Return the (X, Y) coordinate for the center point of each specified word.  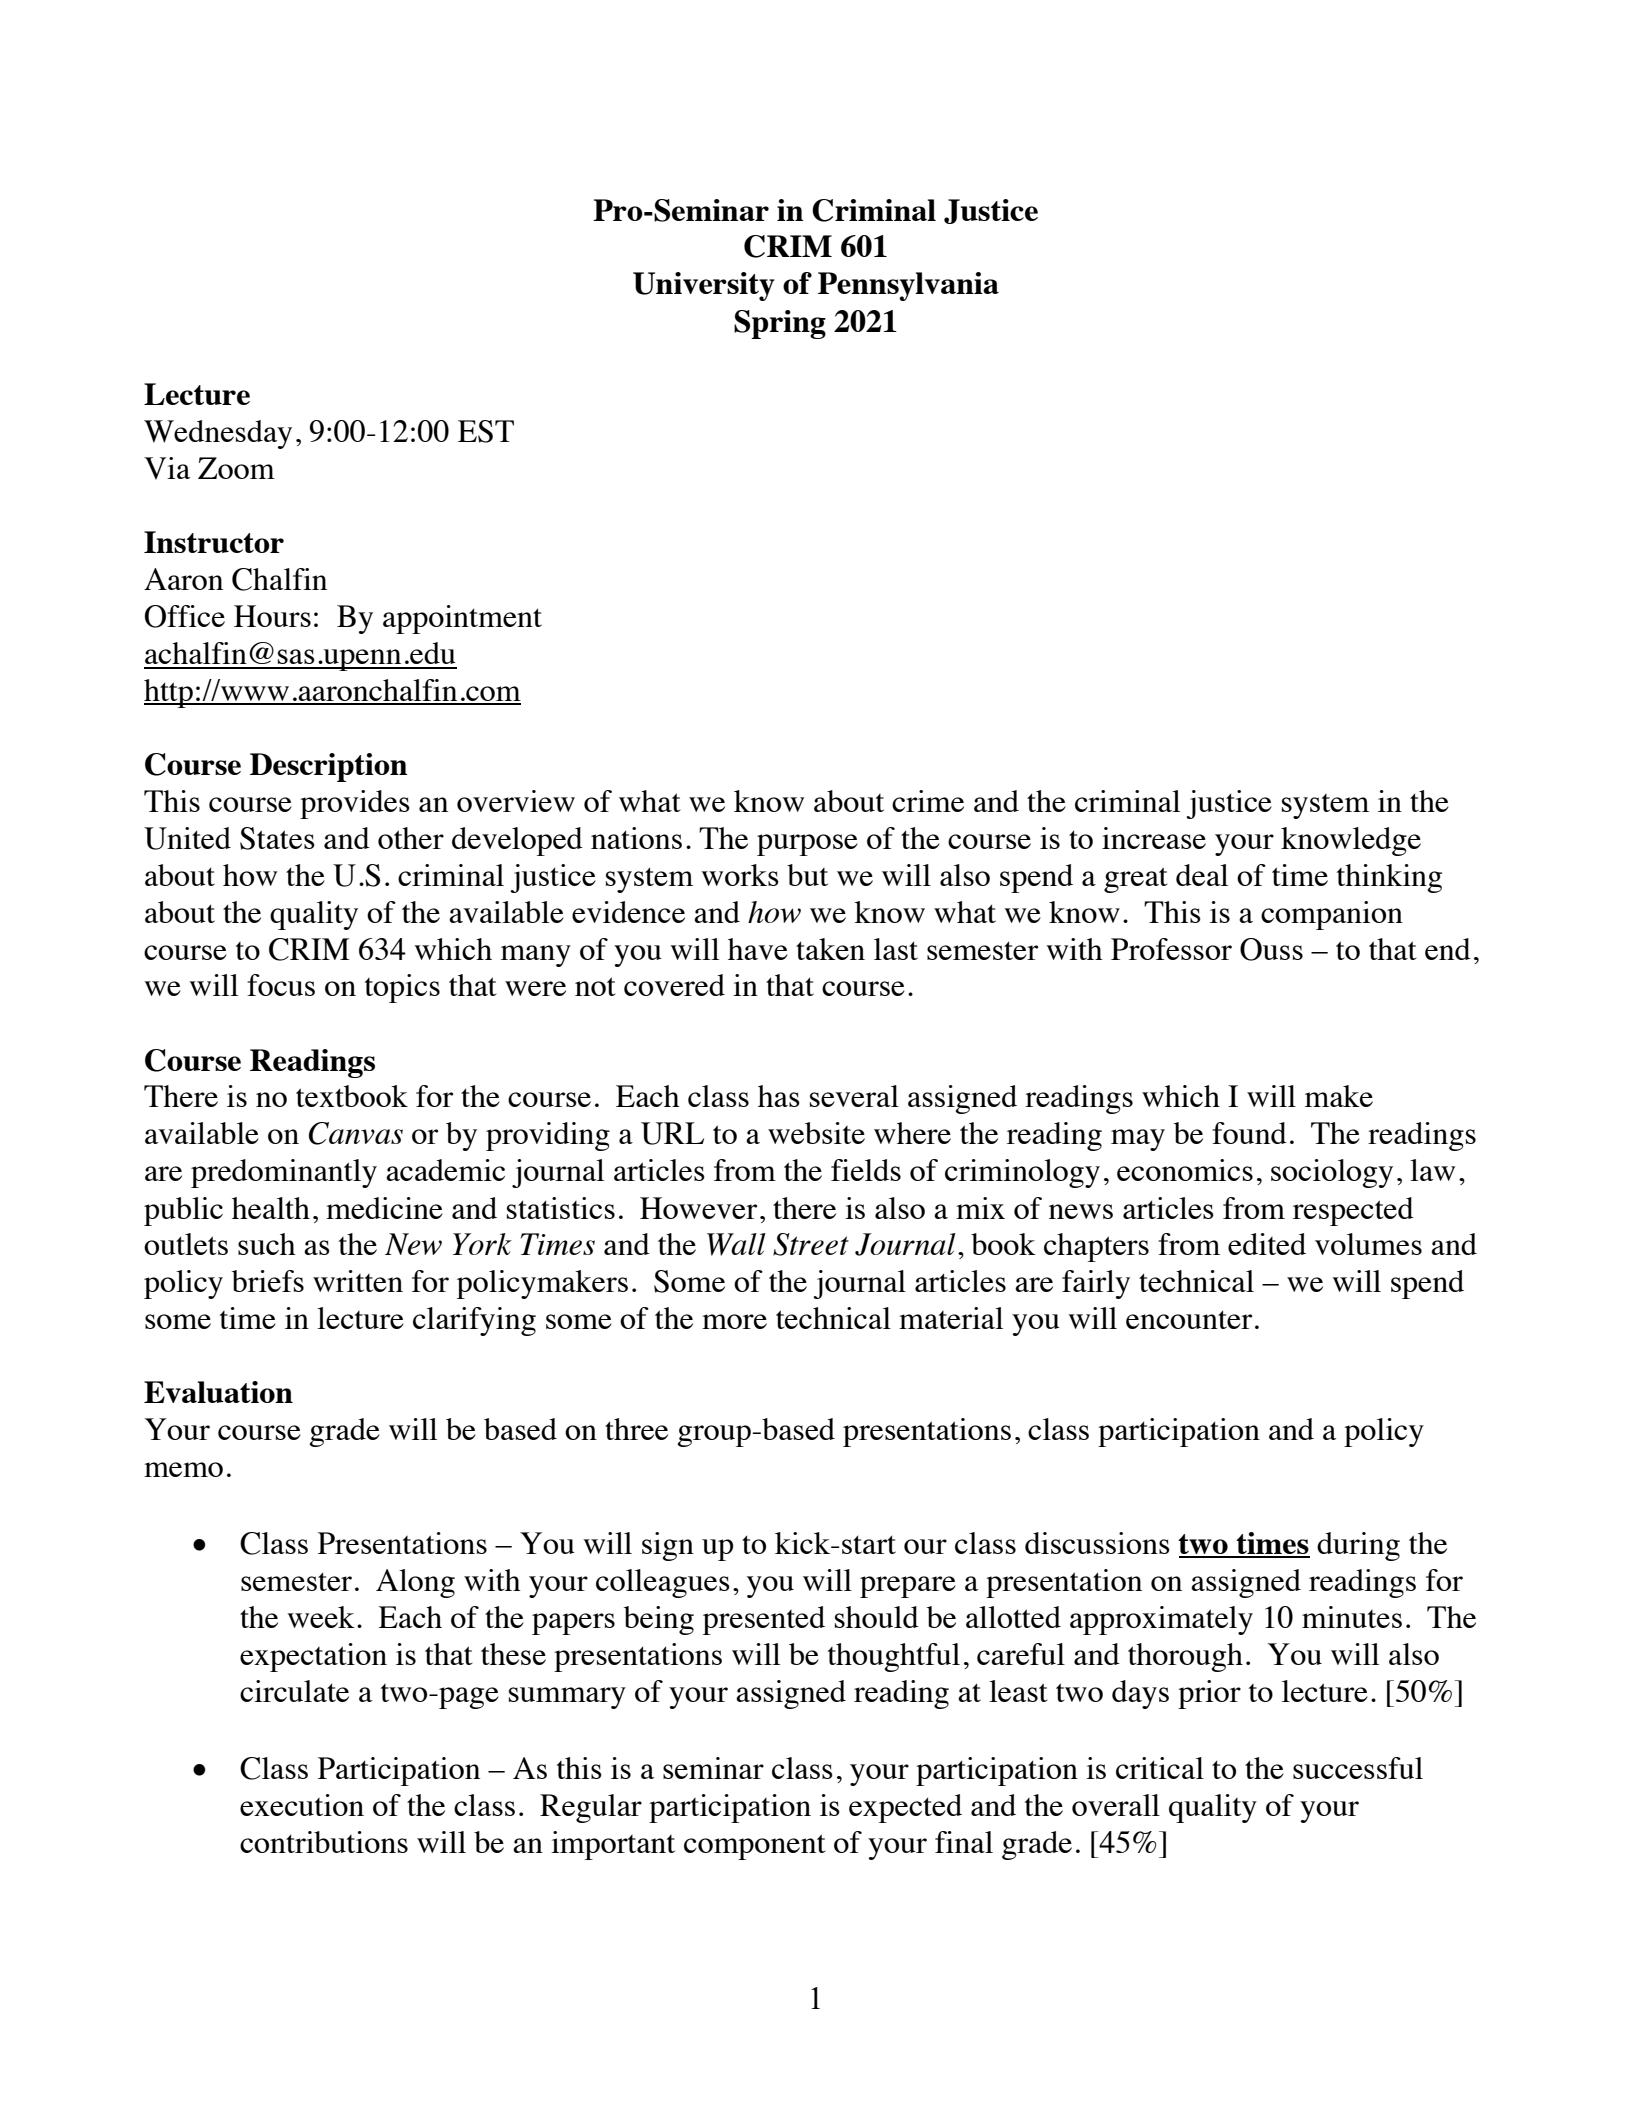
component (755, 1847)
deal (1202, 875)
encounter (1189, 1319)
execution (302, 1805)
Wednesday (218, 434)
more (734, 1321)
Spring (780, 324)
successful (1358, 1768)
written (358, 1281)
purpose (807, 845)
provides (355, 804)
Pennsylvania (908, 286)
